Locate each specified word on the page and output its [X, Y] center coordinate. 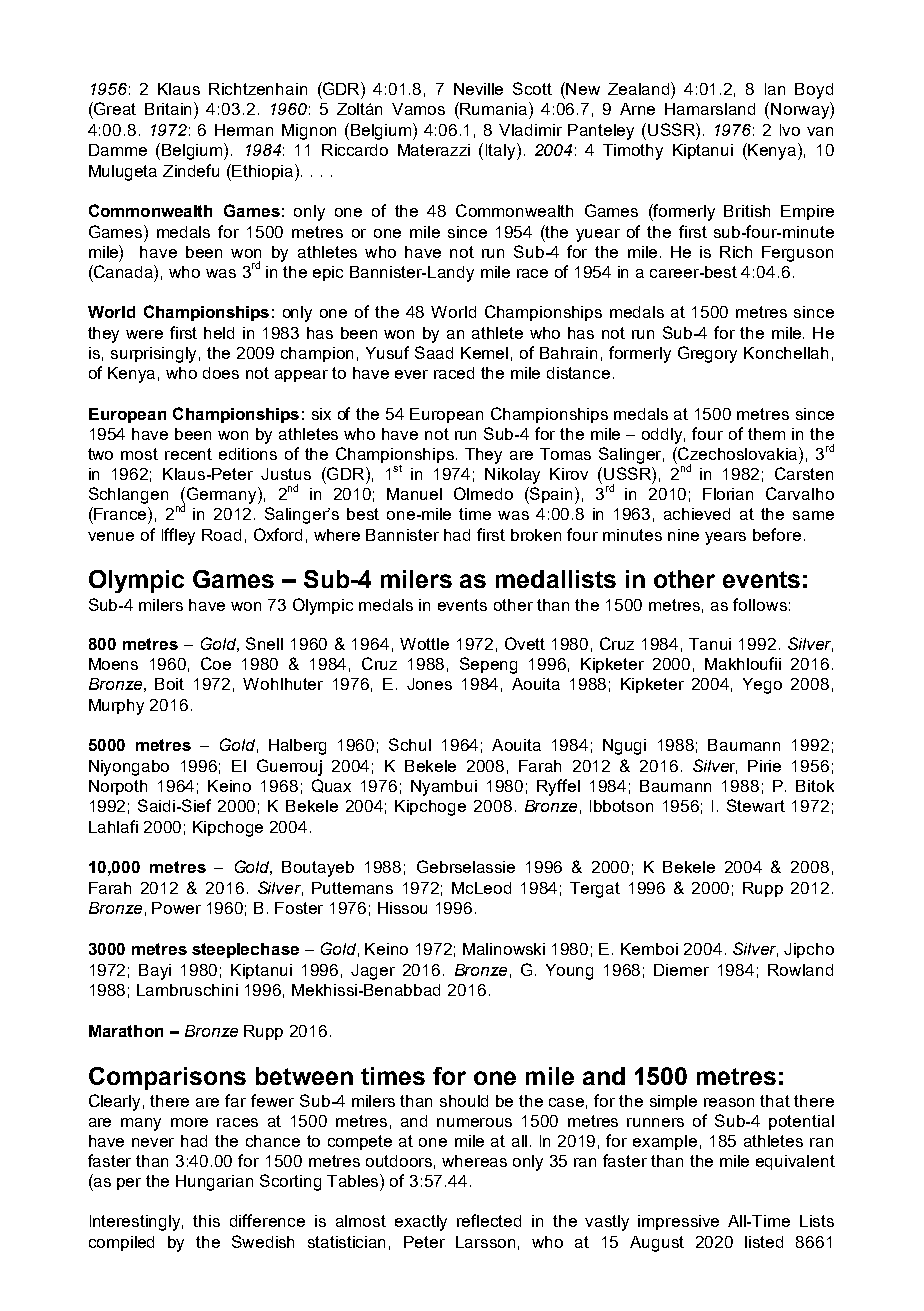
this [206, 1221]
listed [764, 1242]
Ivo [790, 130]
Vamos [418, 109]
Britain [170, 108]
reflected [489, 1220]
